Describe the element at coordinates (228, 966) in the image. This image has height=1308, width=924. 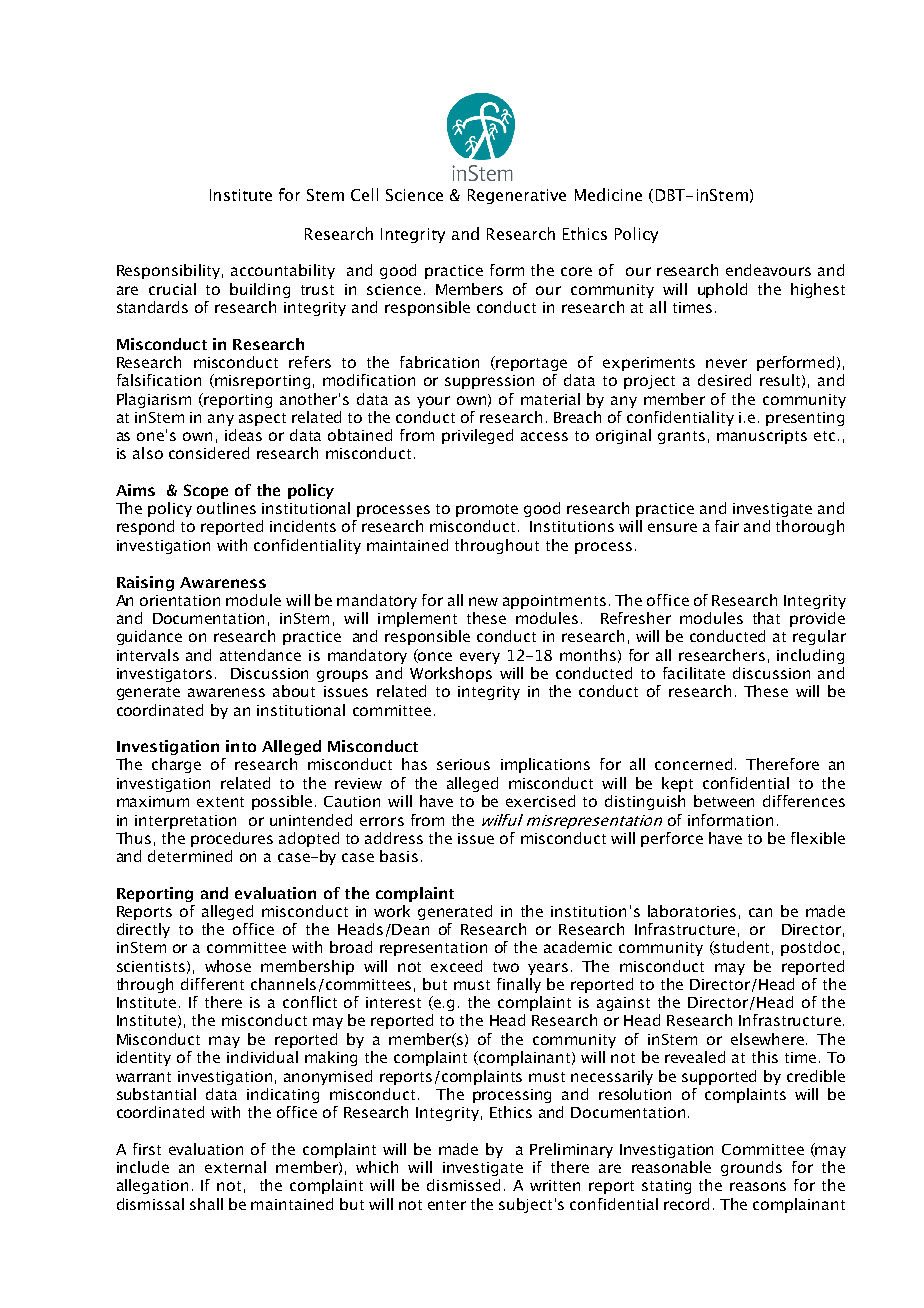
I see `whose` at that location.
